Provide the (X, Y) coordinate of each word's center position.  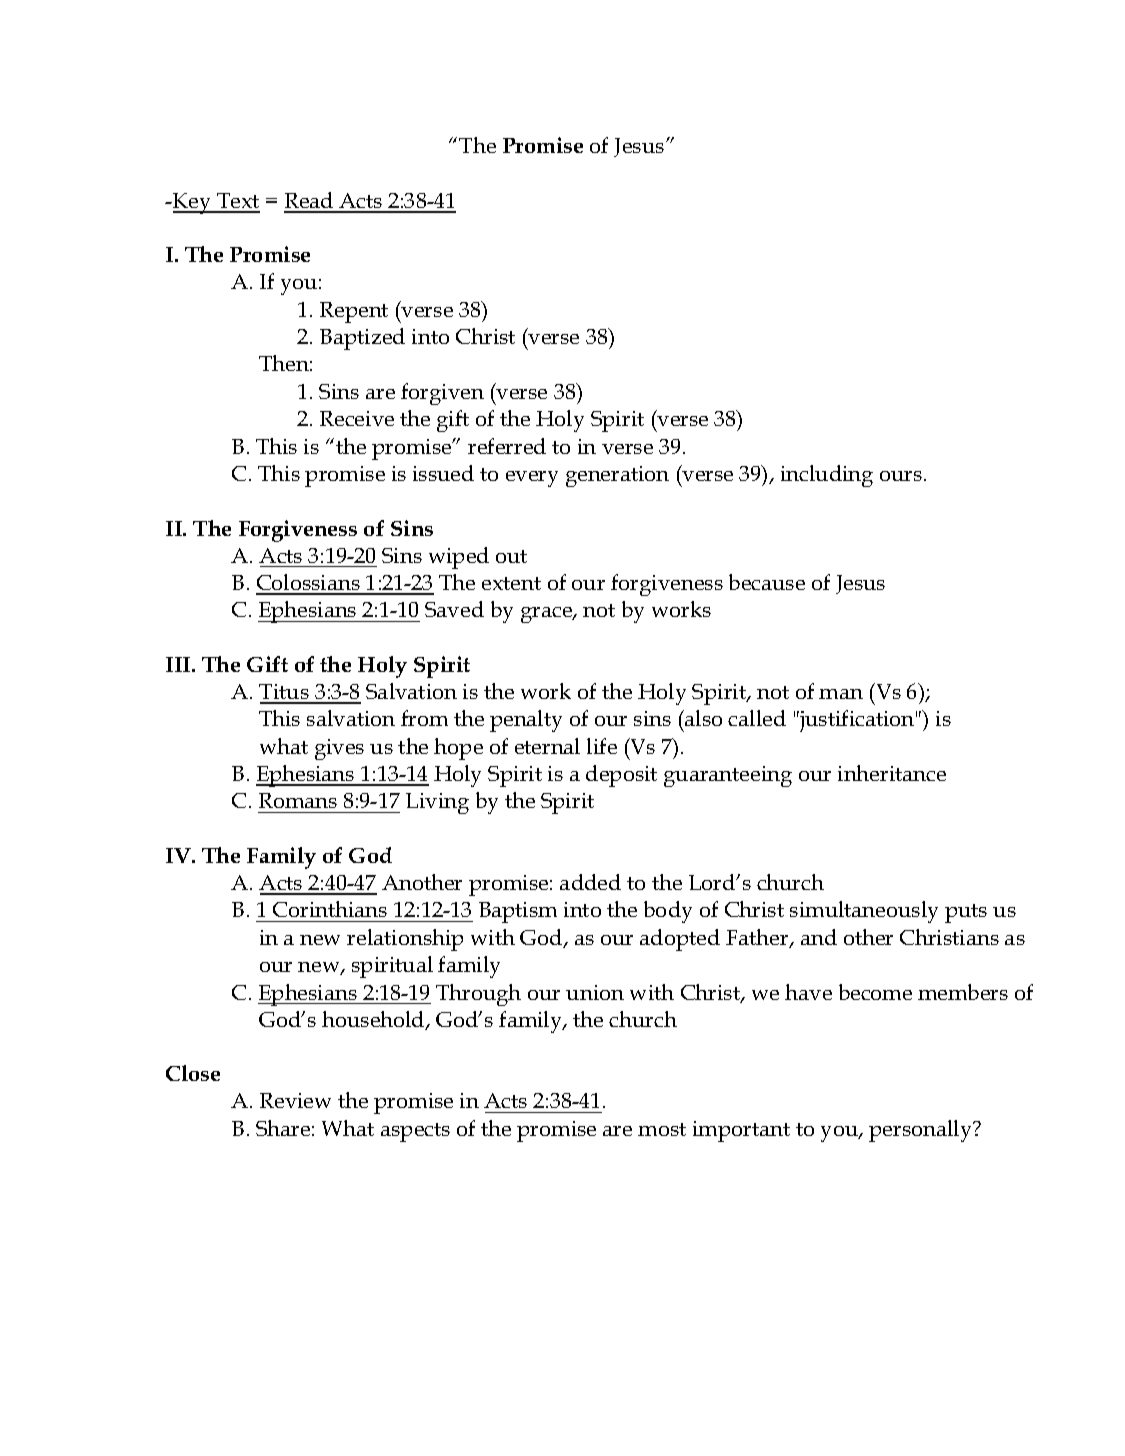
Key (192, 203)
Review (295, 1100)
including (827, 476)
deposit (621, 776)
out (511, 556)
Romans (298, 800)
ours (902, 476)
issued (443, 473)
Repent (354, 312)
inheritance (892, 773)
